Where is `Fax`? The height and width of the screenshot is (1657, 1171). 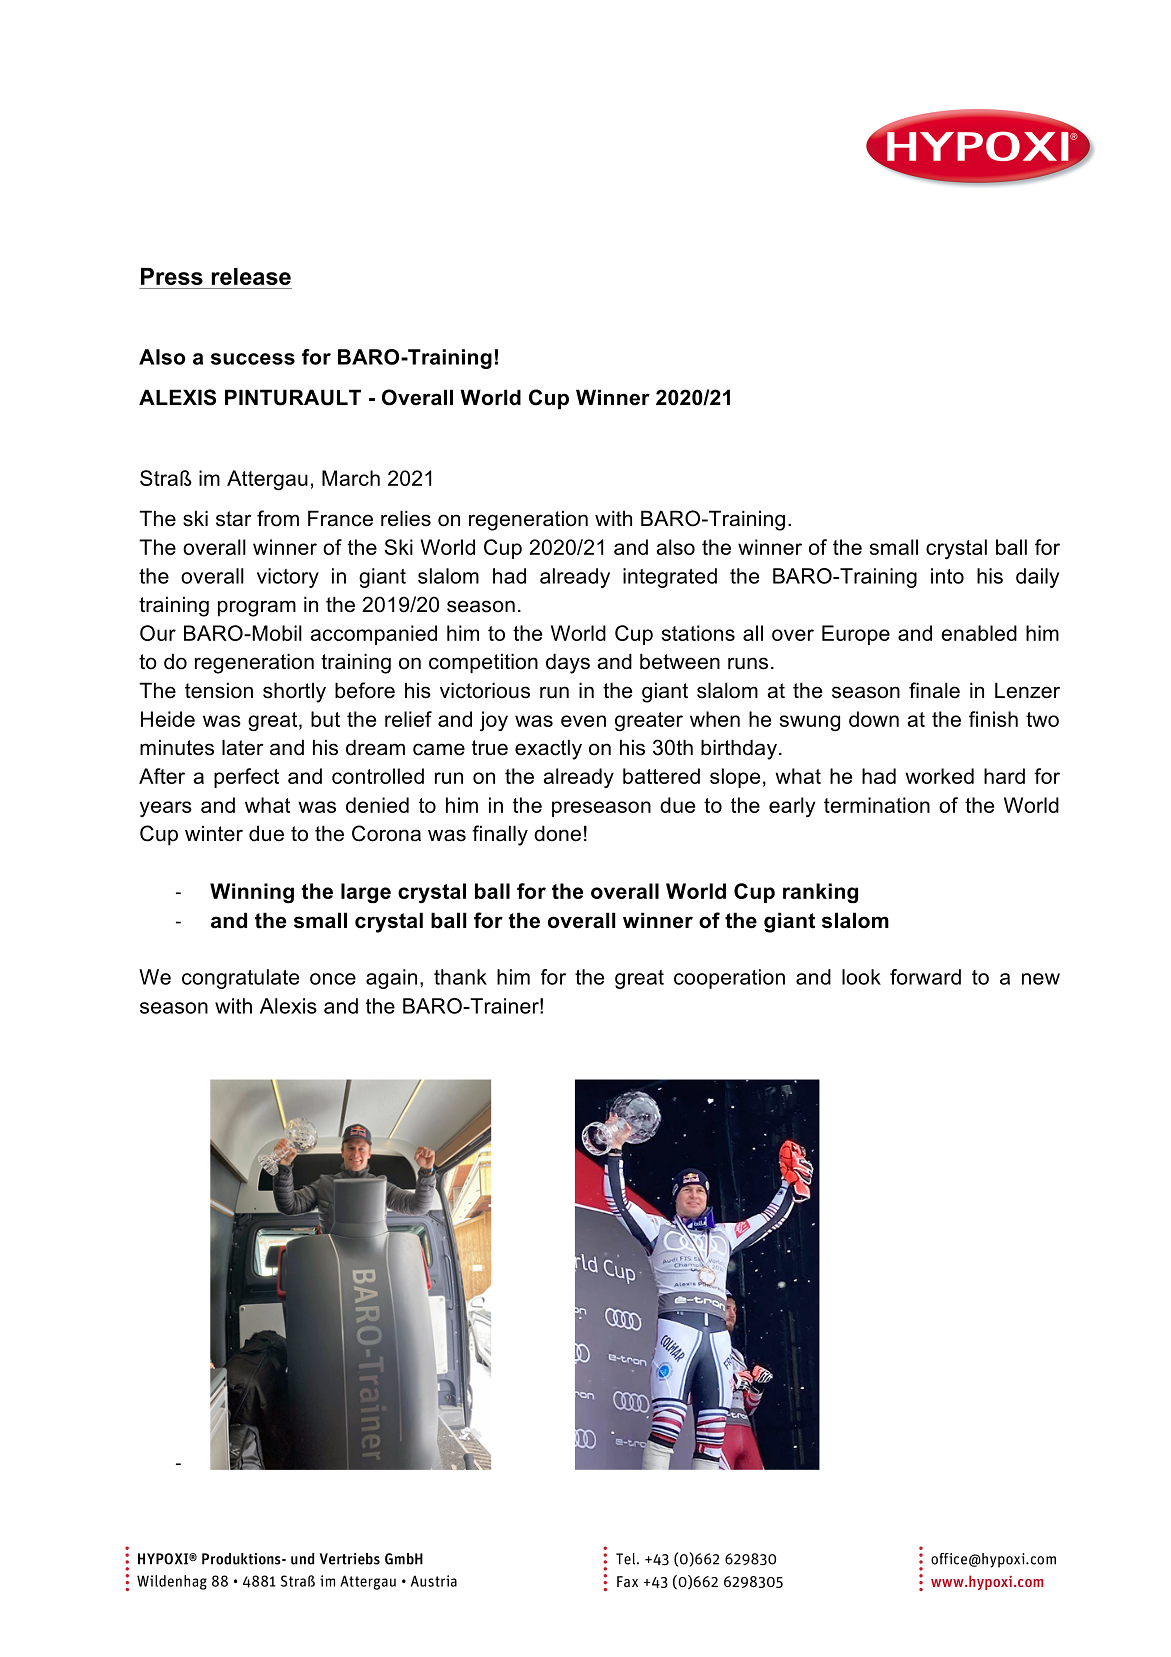
Fax is located at coordinates (627, 1581).
